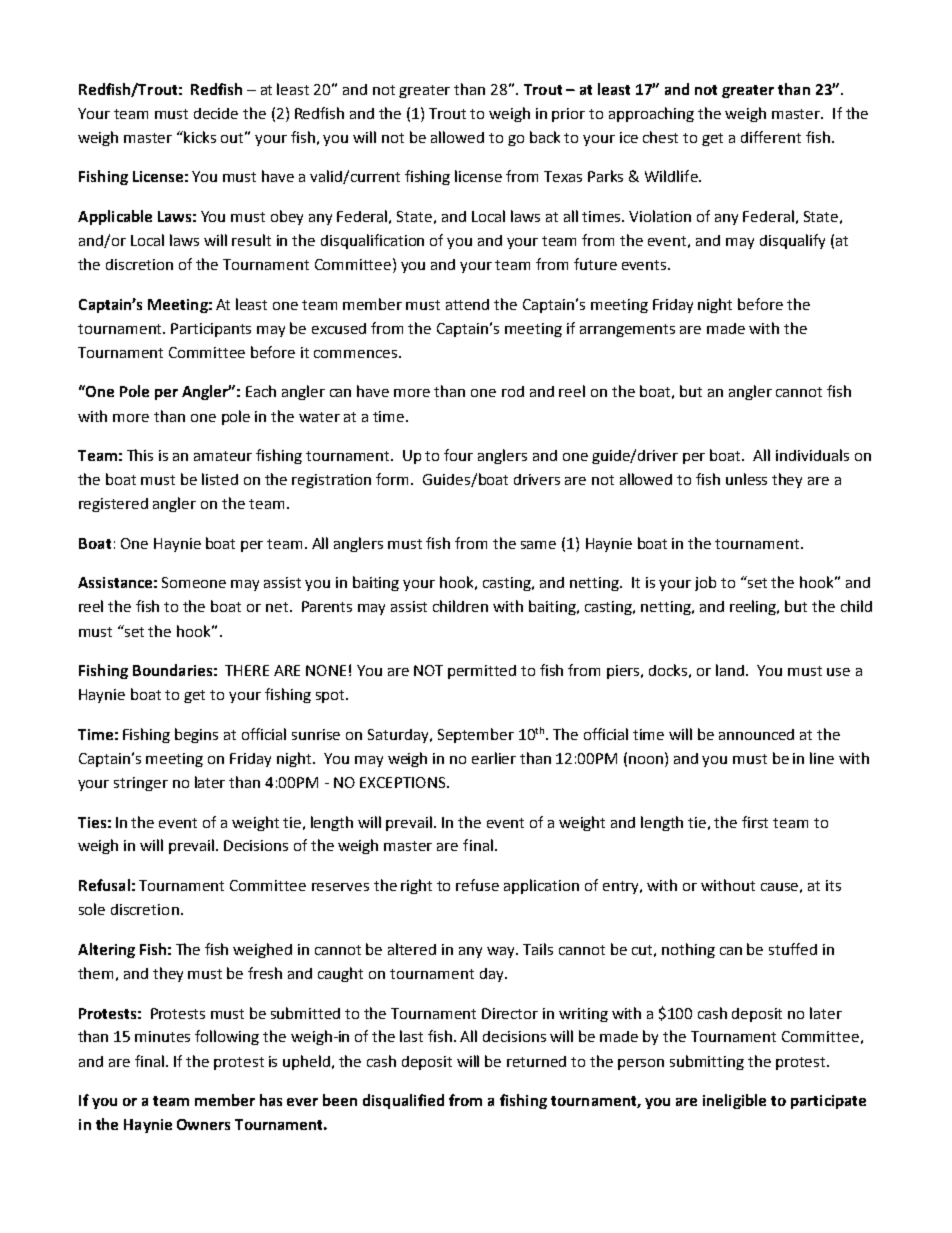 The height and width of the screenshot is (1233, 952). What do you see at coordinates (538, 545) in the screenshot?
I see `same` at bounding box center [538, 545].
